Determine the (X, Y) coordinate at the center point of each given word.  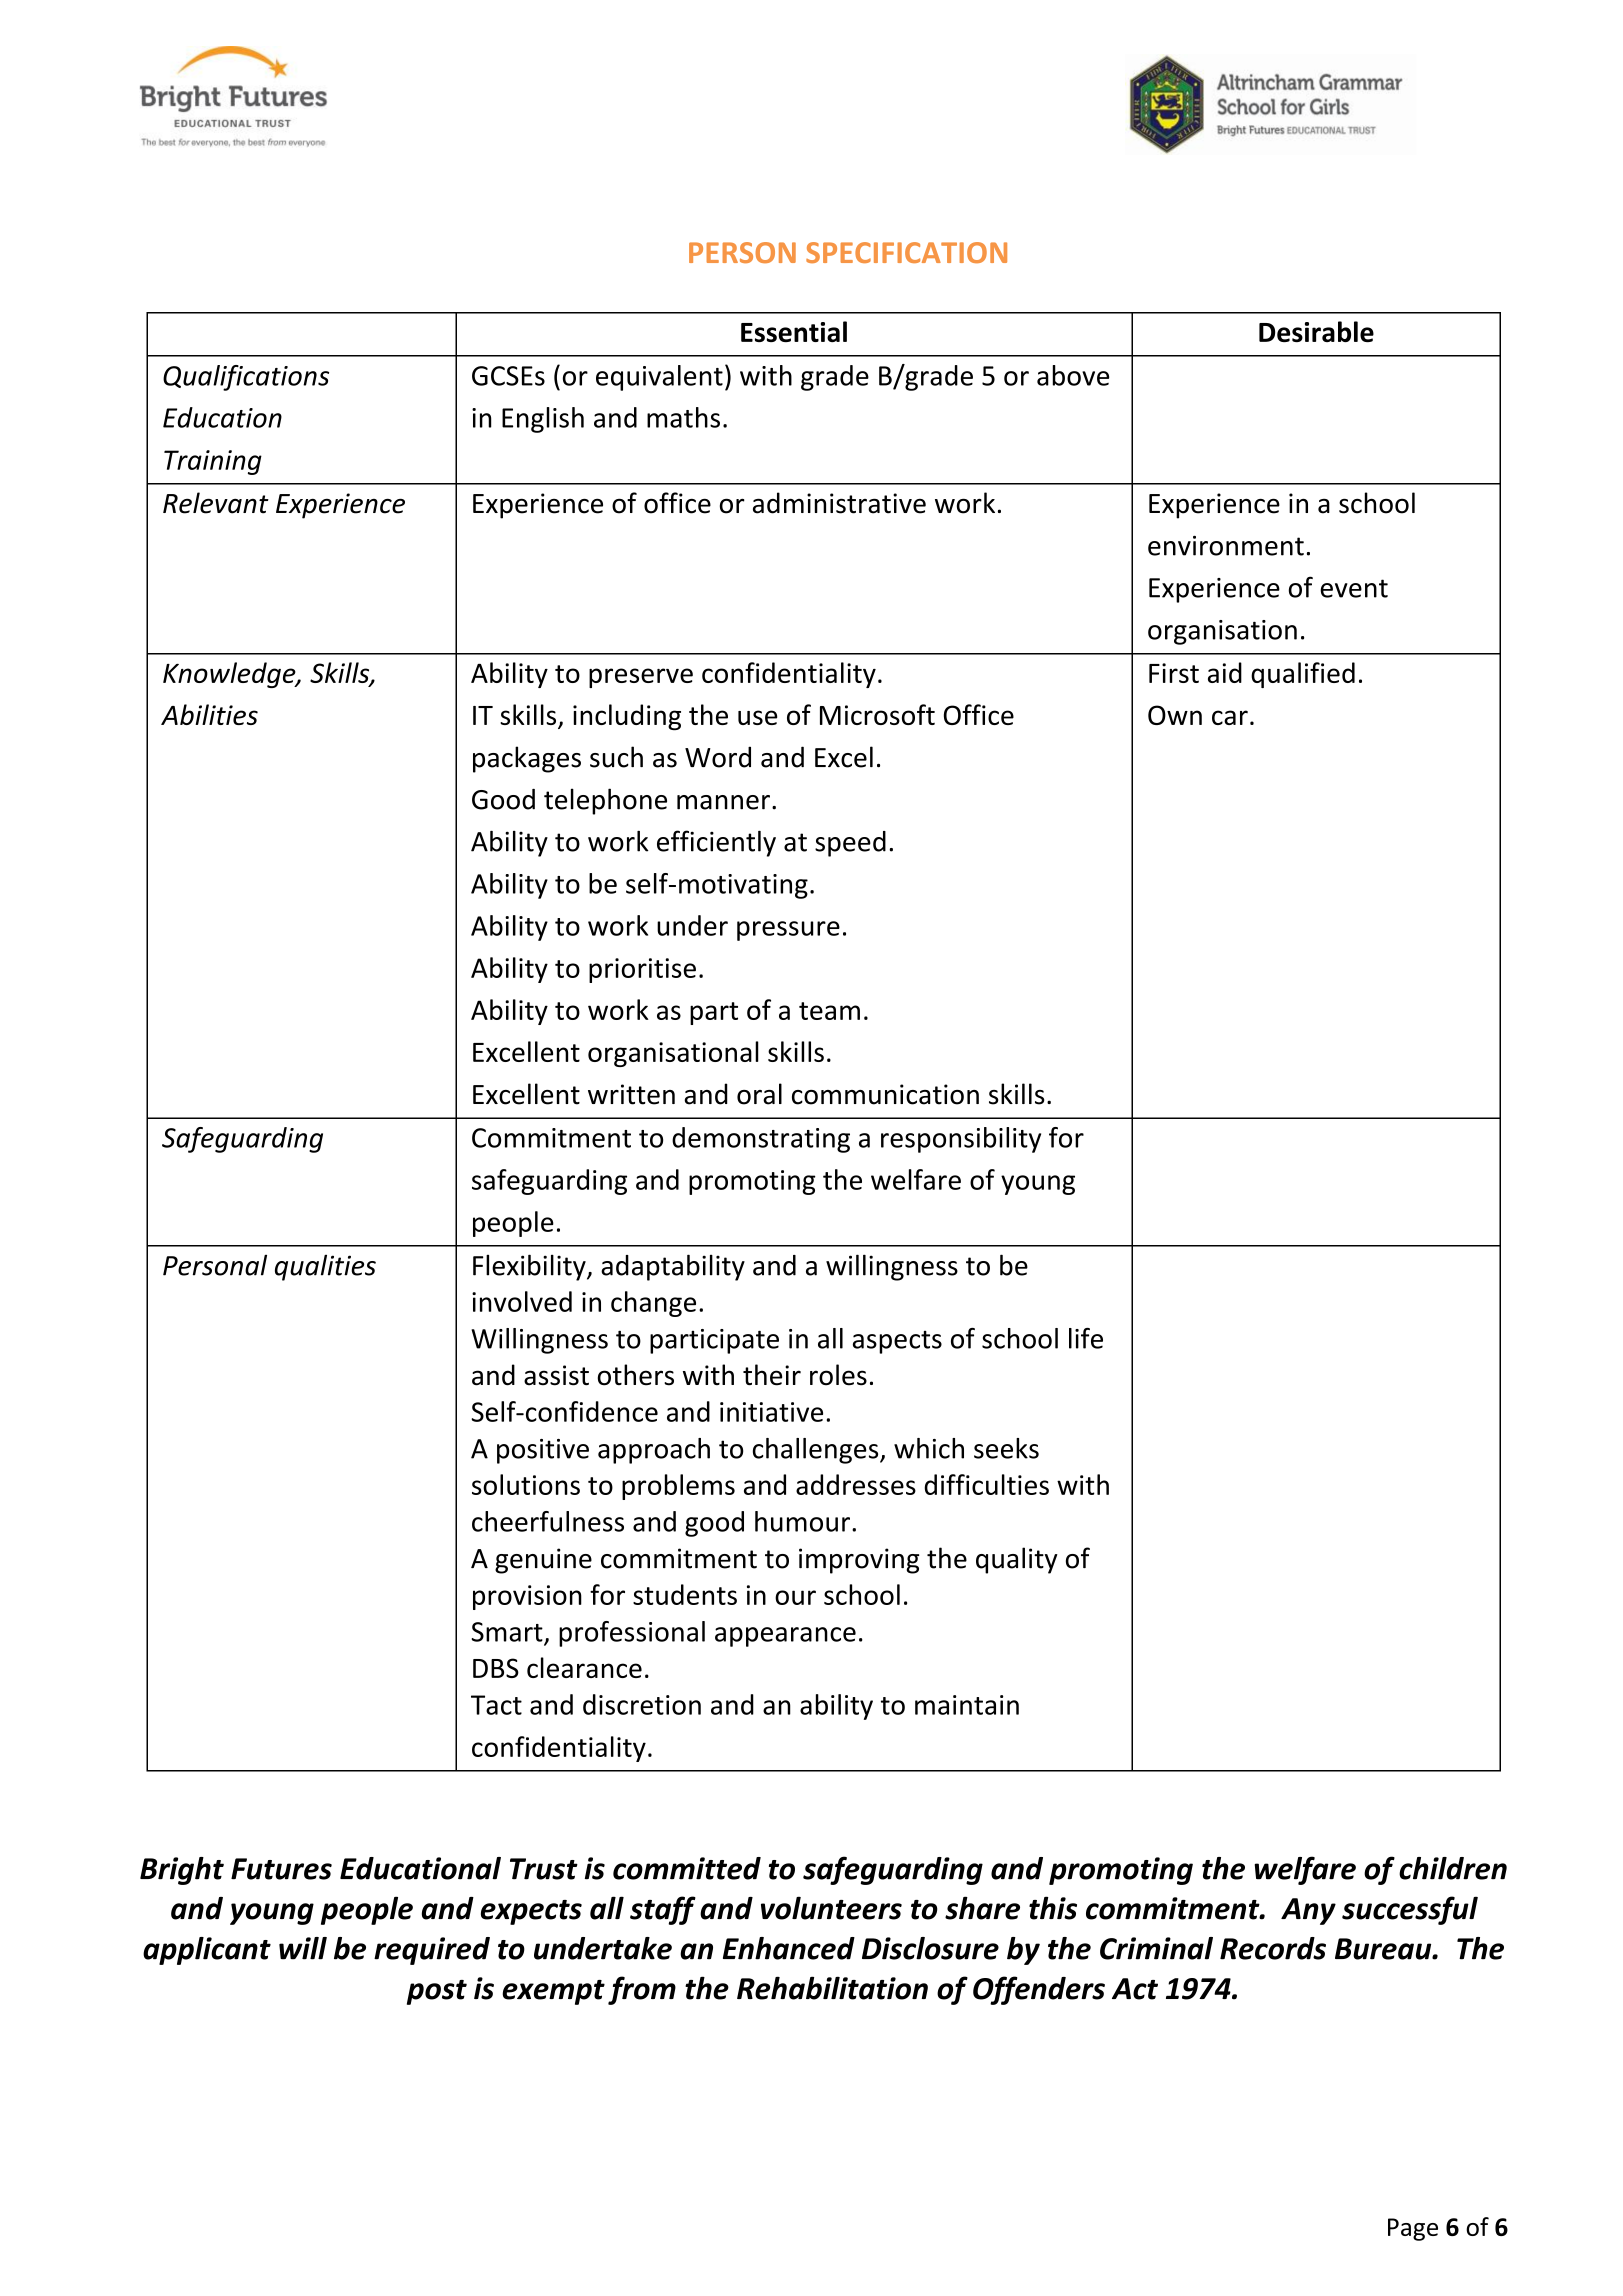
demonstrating (761, 1140)
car (1230, 717)
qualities (325, 1268)
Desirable (1316, 331)
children (1453, 1868)
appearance (785, 1637)
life (1086, 1338)
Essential (794, 331)
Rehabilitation (832, 1988)
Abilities (209, 714)
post (437, 1992)
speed (850, 844)
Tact (496, 1705)
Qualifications (246, 378)
